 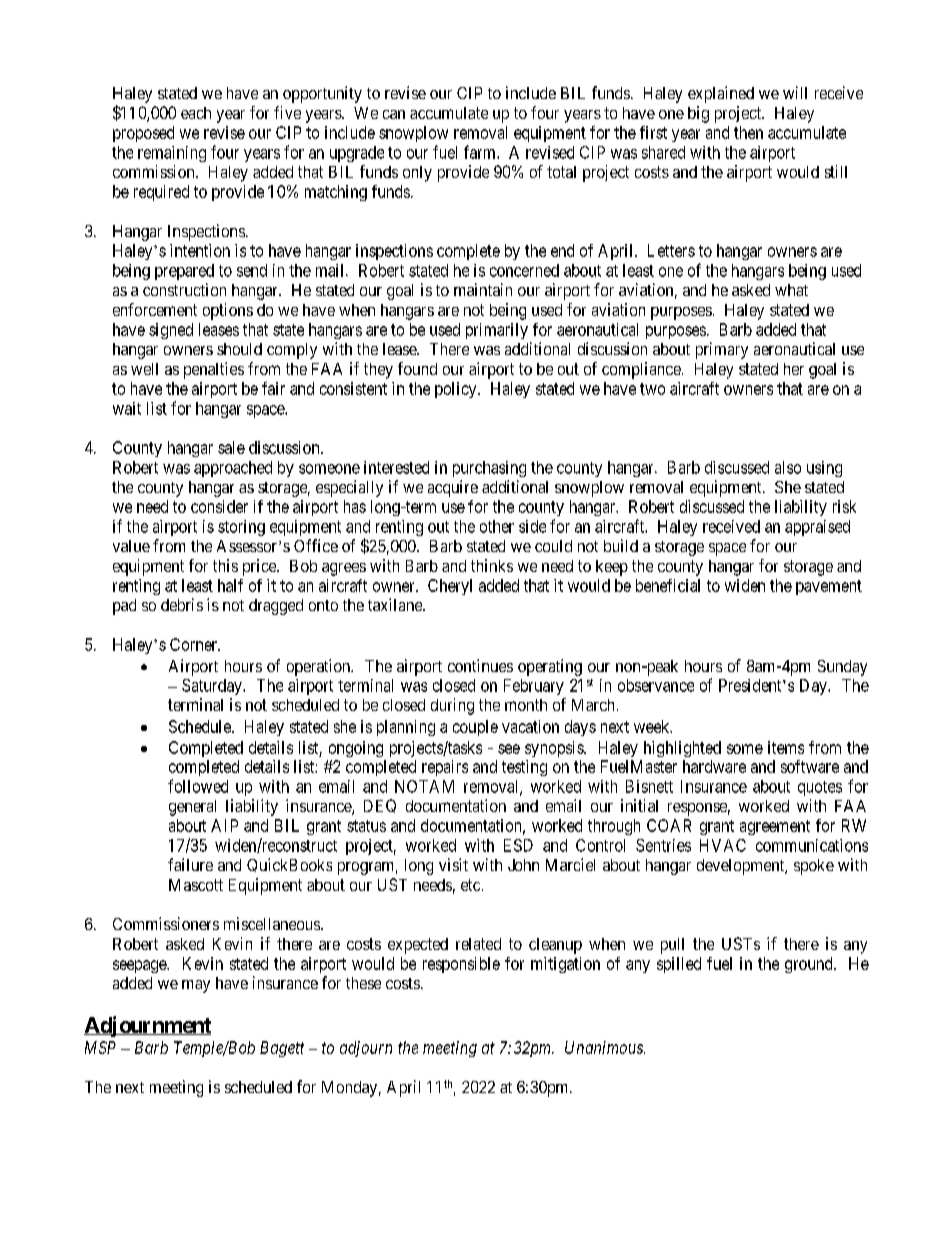 What do you see at coordinates (788, 467) in the image?
I see `also` at bounding box center [788, 467].
